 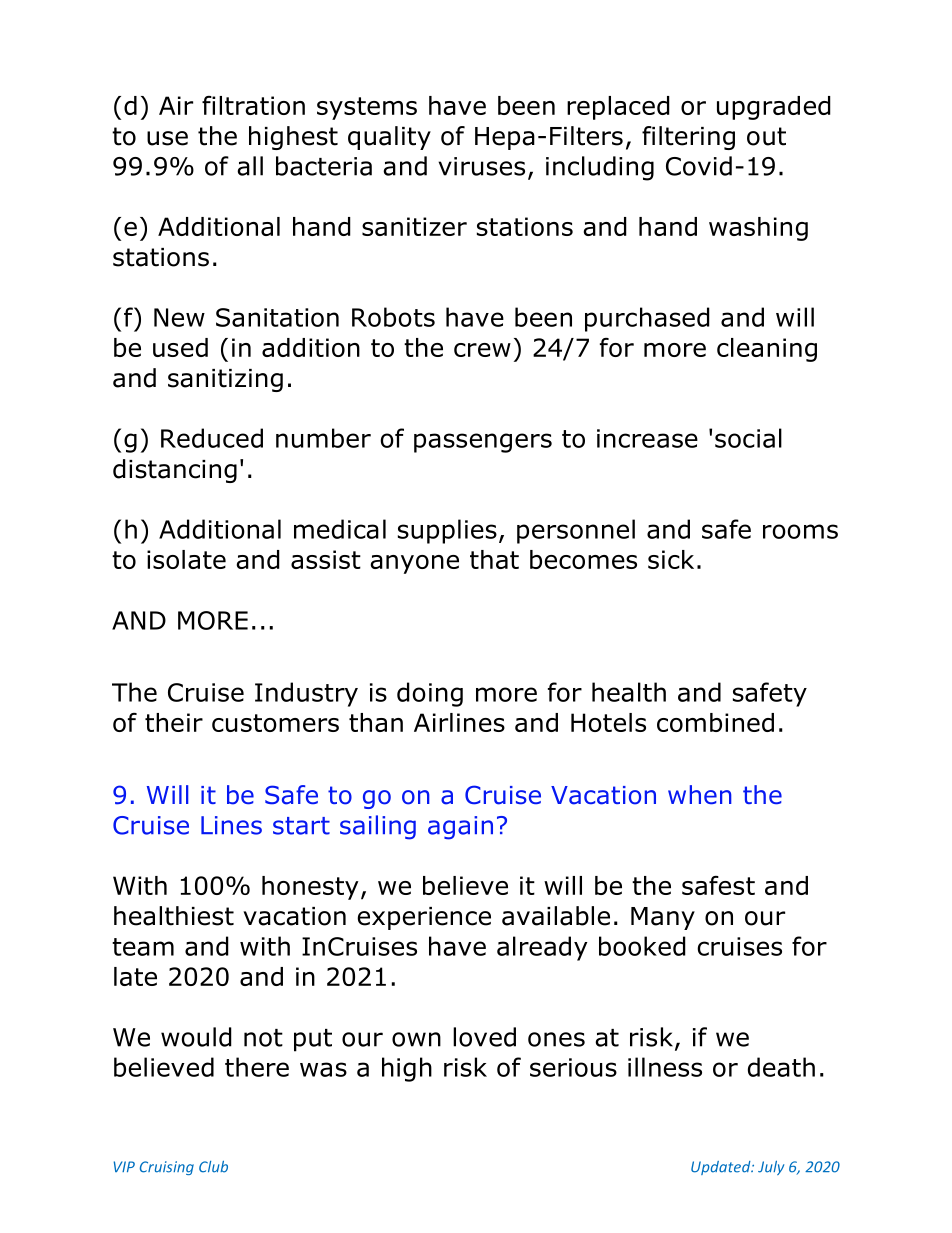 I want to click on Club, so click(x=213, y=1167).
